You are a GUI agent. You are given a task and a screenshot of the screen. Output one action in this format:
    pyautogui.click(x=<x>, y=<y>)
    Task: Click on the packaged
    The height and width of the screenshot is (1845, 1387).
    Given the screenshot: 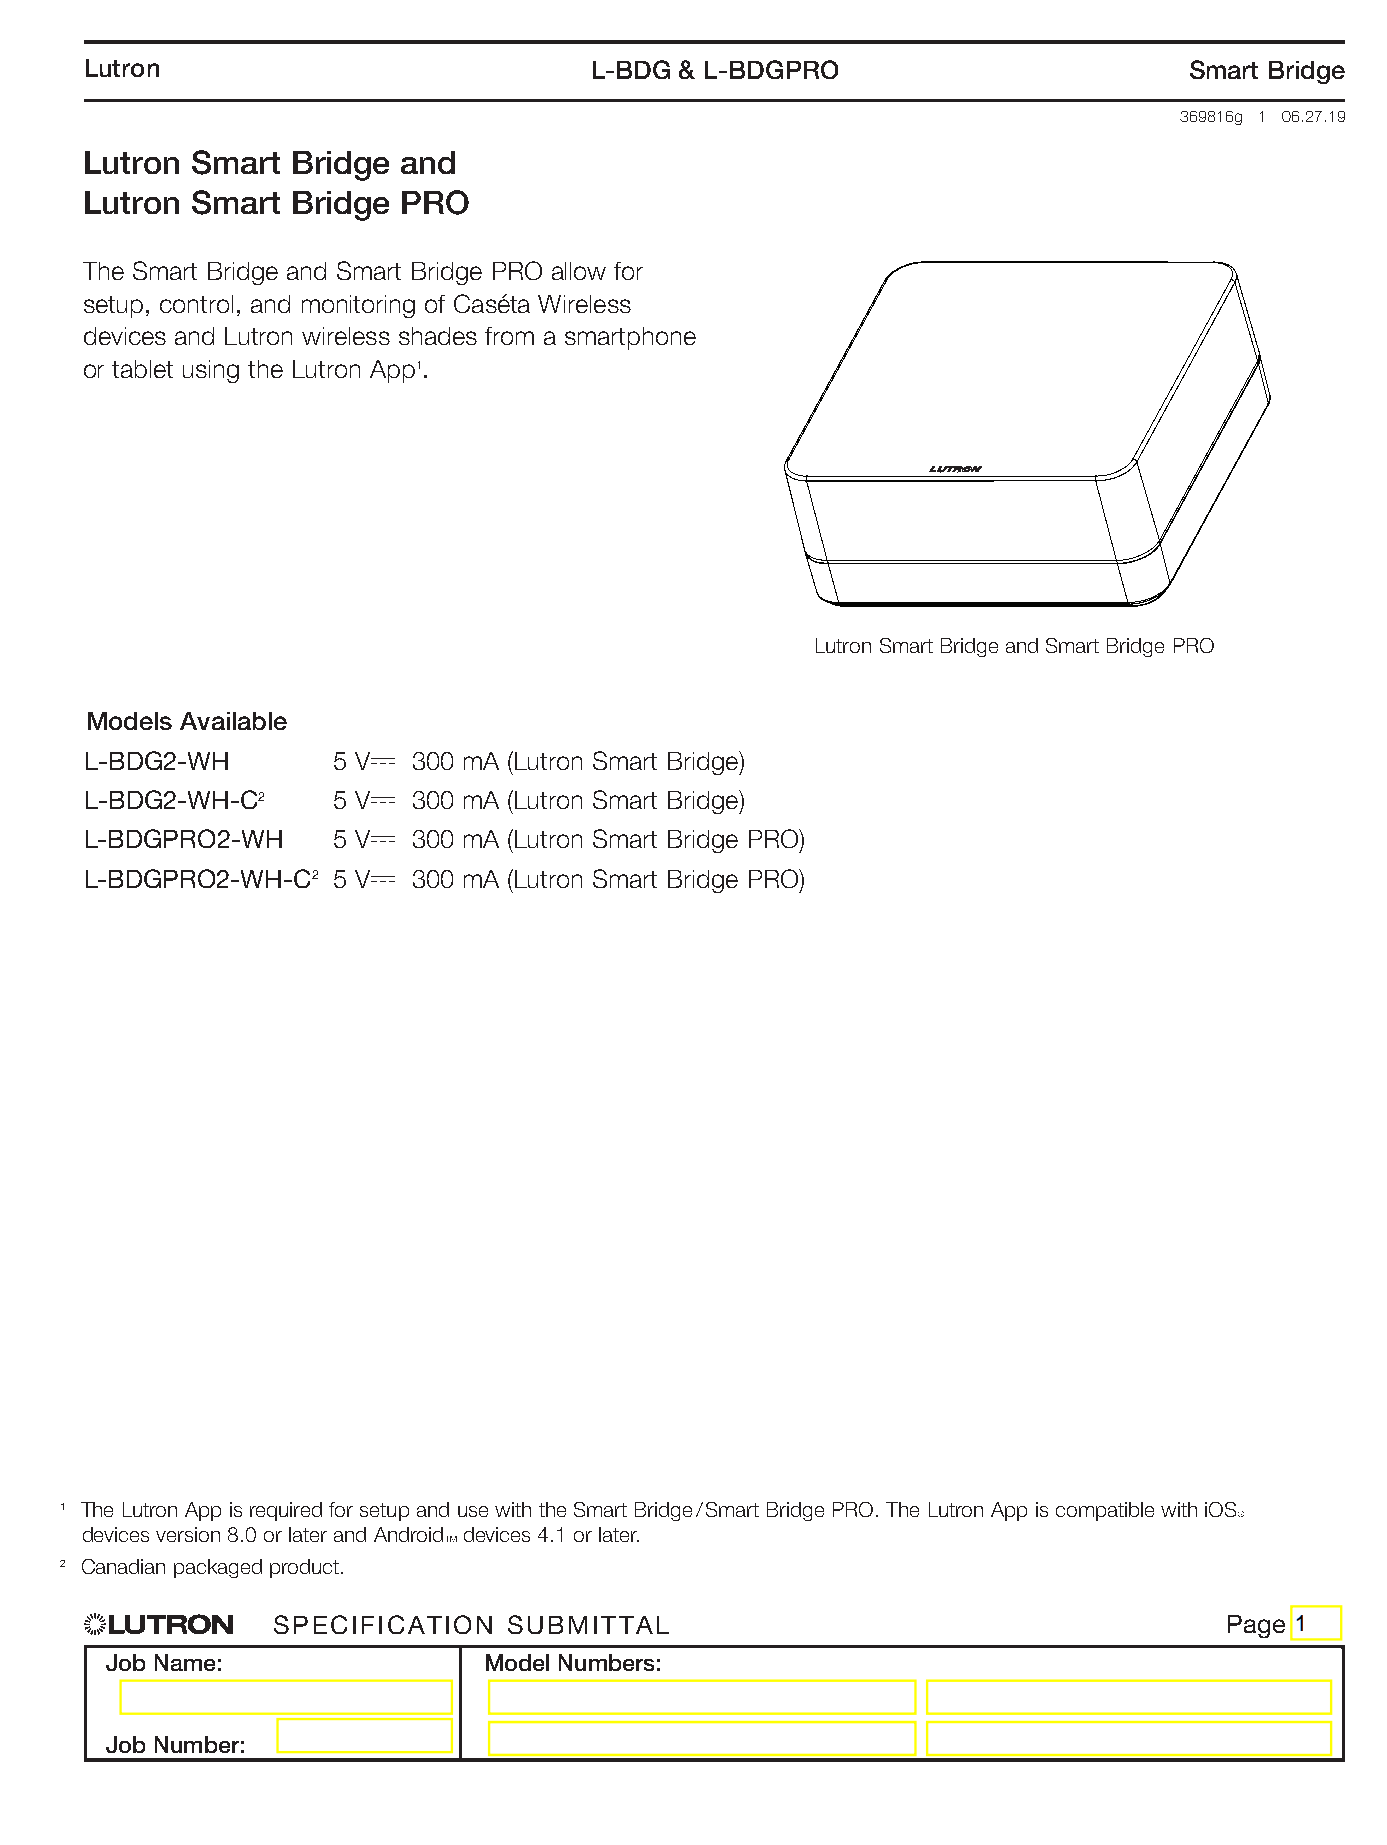 What is the action you would take?
    pyautogui.click(x=218, y=1568)
